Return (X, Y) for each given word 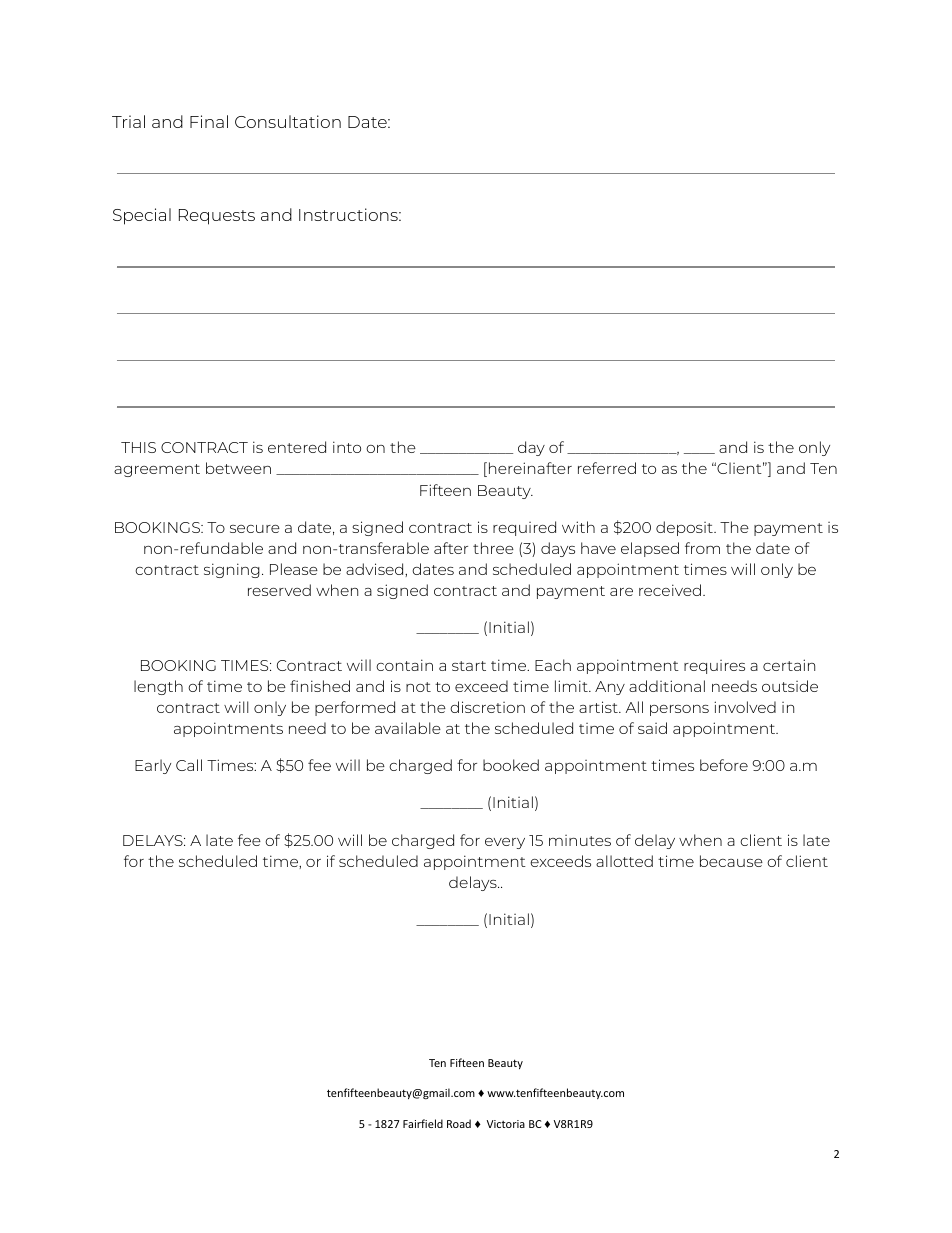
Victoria (506, 1124)
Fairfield (423, 1123)
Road (459, 1123)
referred (607, 468)
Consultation (288, 121)
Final (209, 121)
